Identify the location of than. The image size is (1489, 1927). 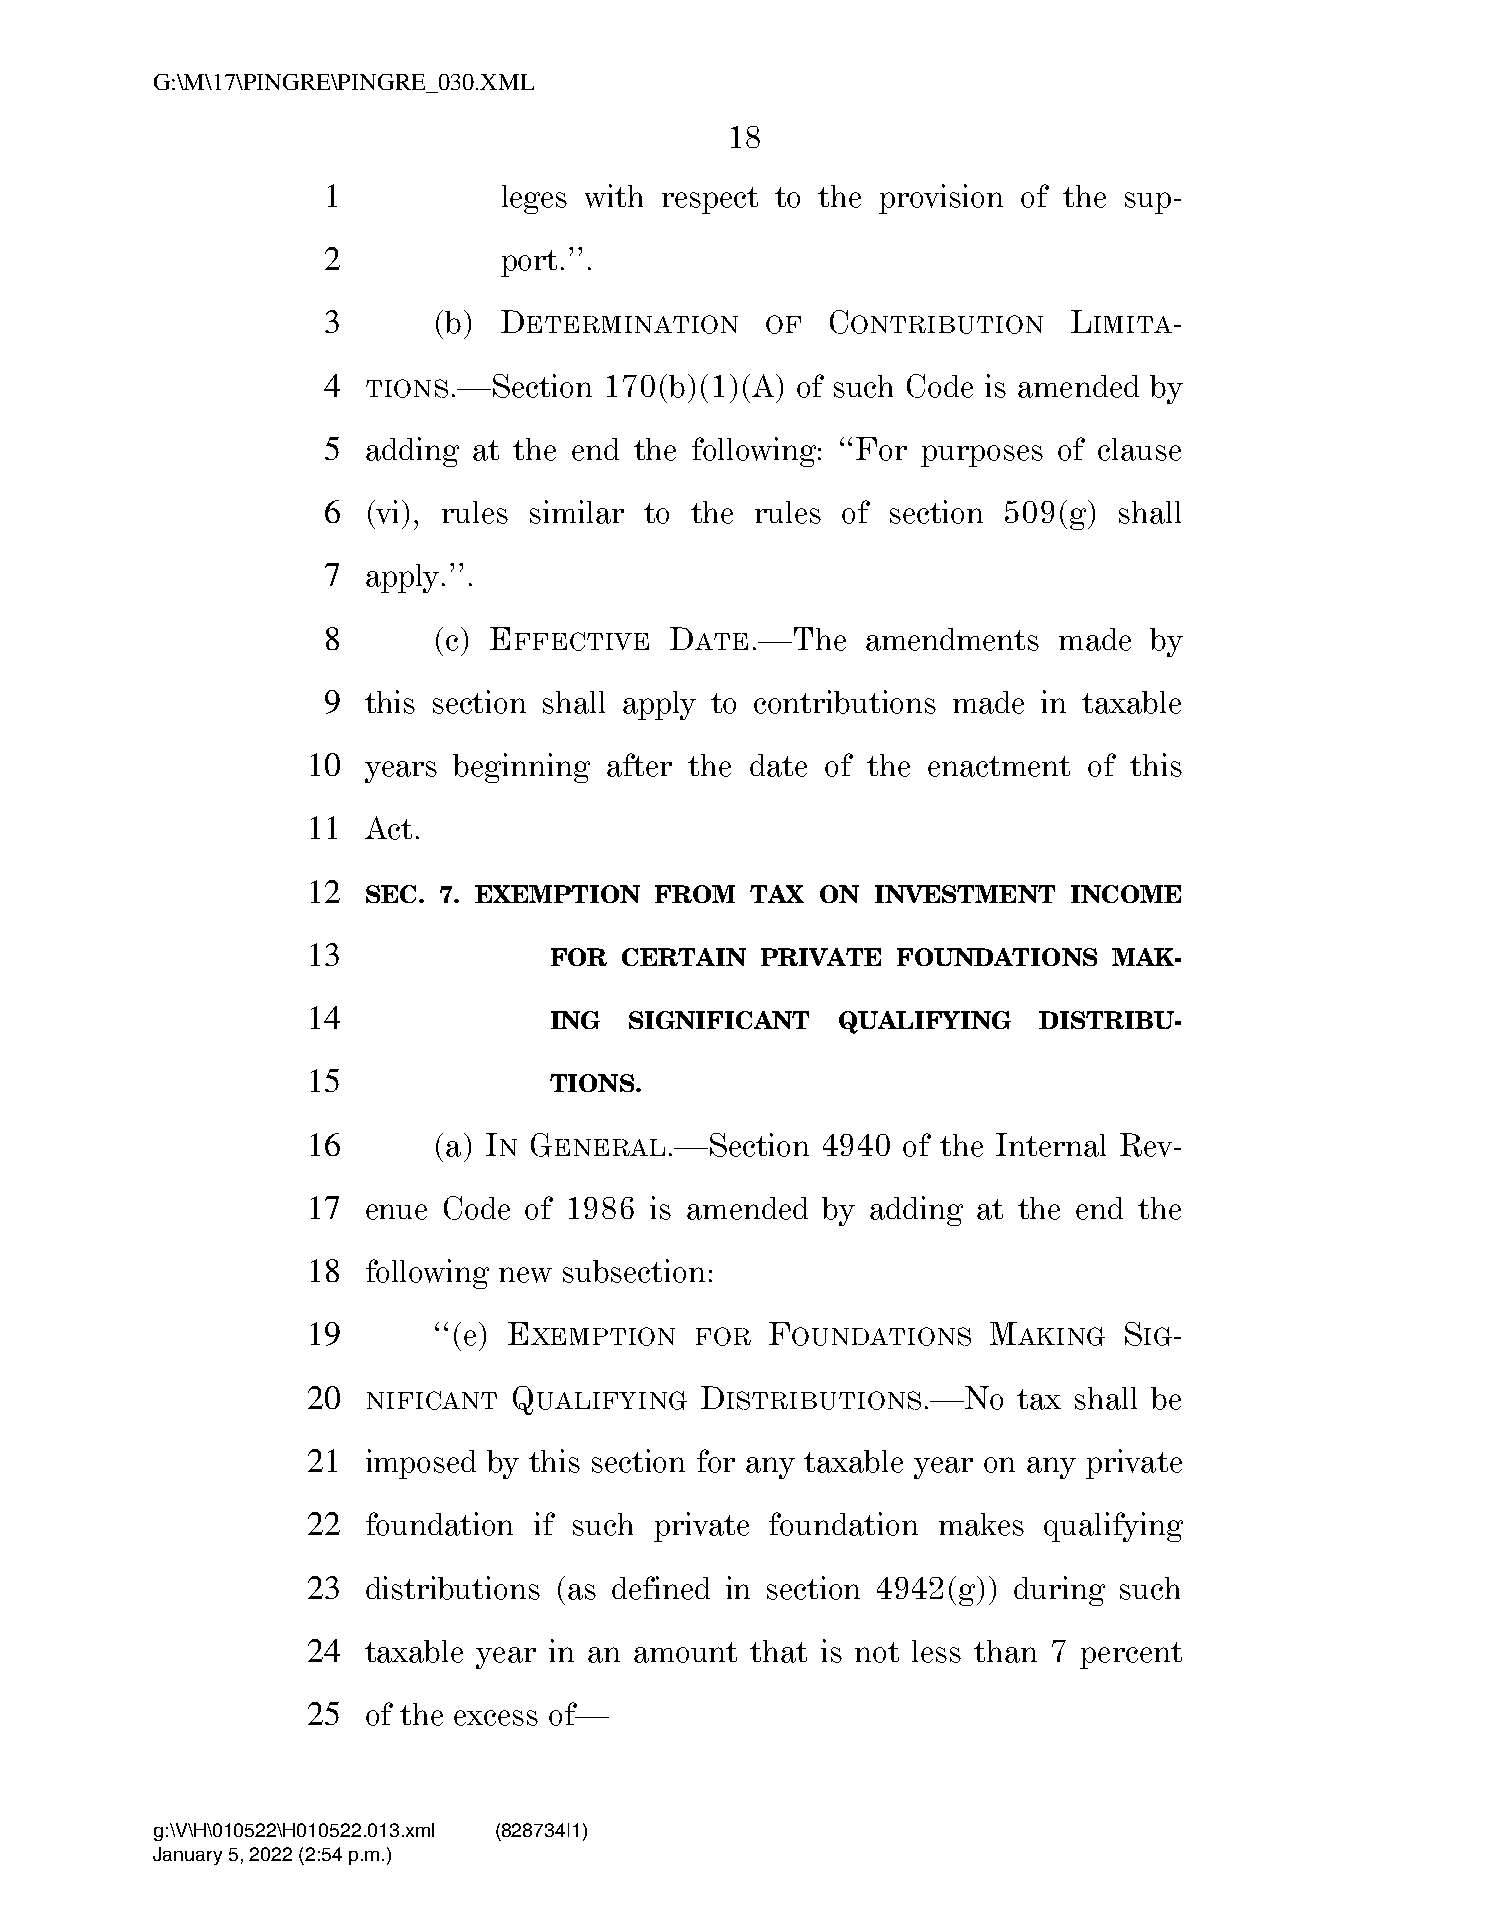
(1005, 1651).
